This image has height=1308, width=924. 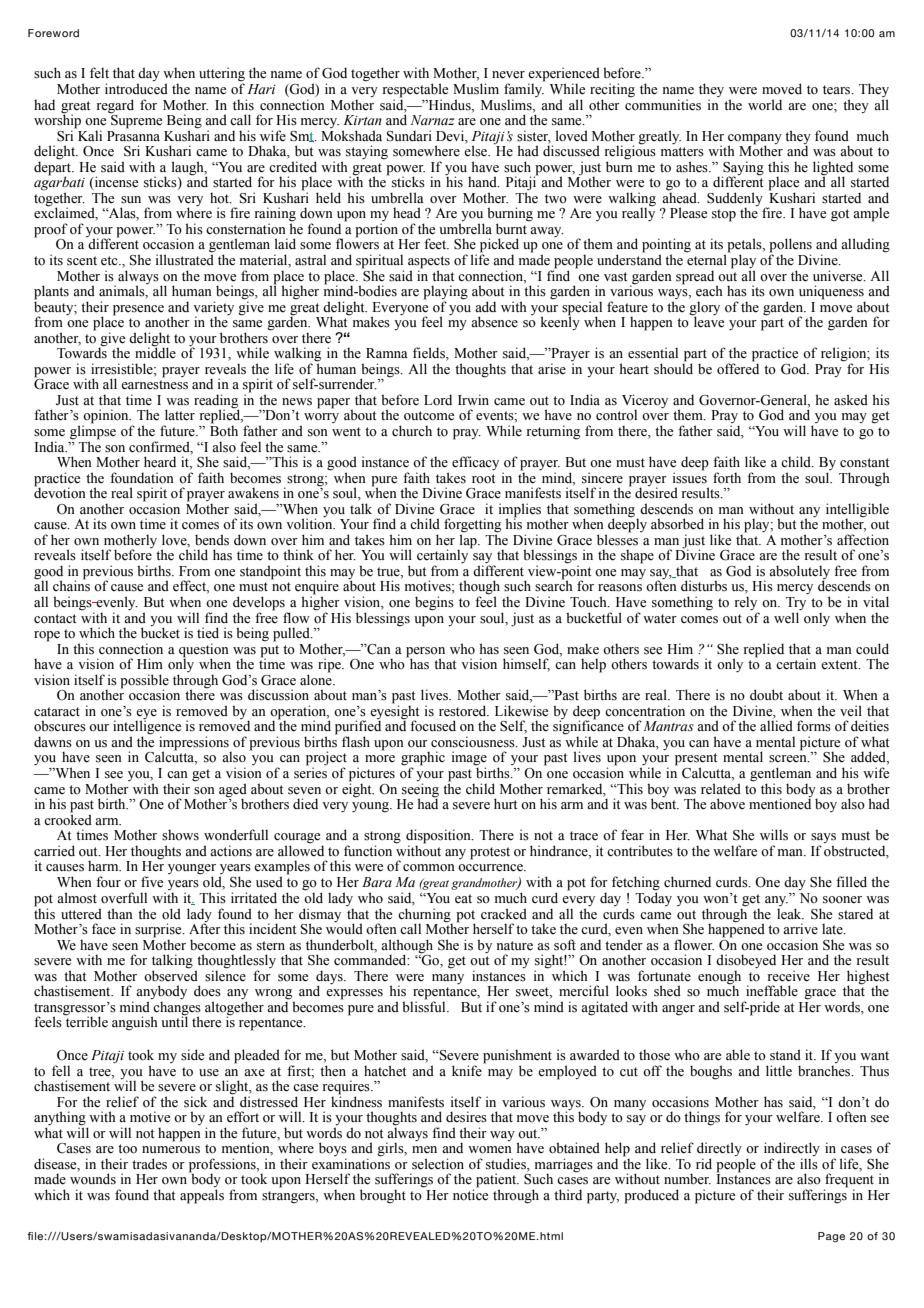 I want to click on disposition, so click(x=439, y=837).
